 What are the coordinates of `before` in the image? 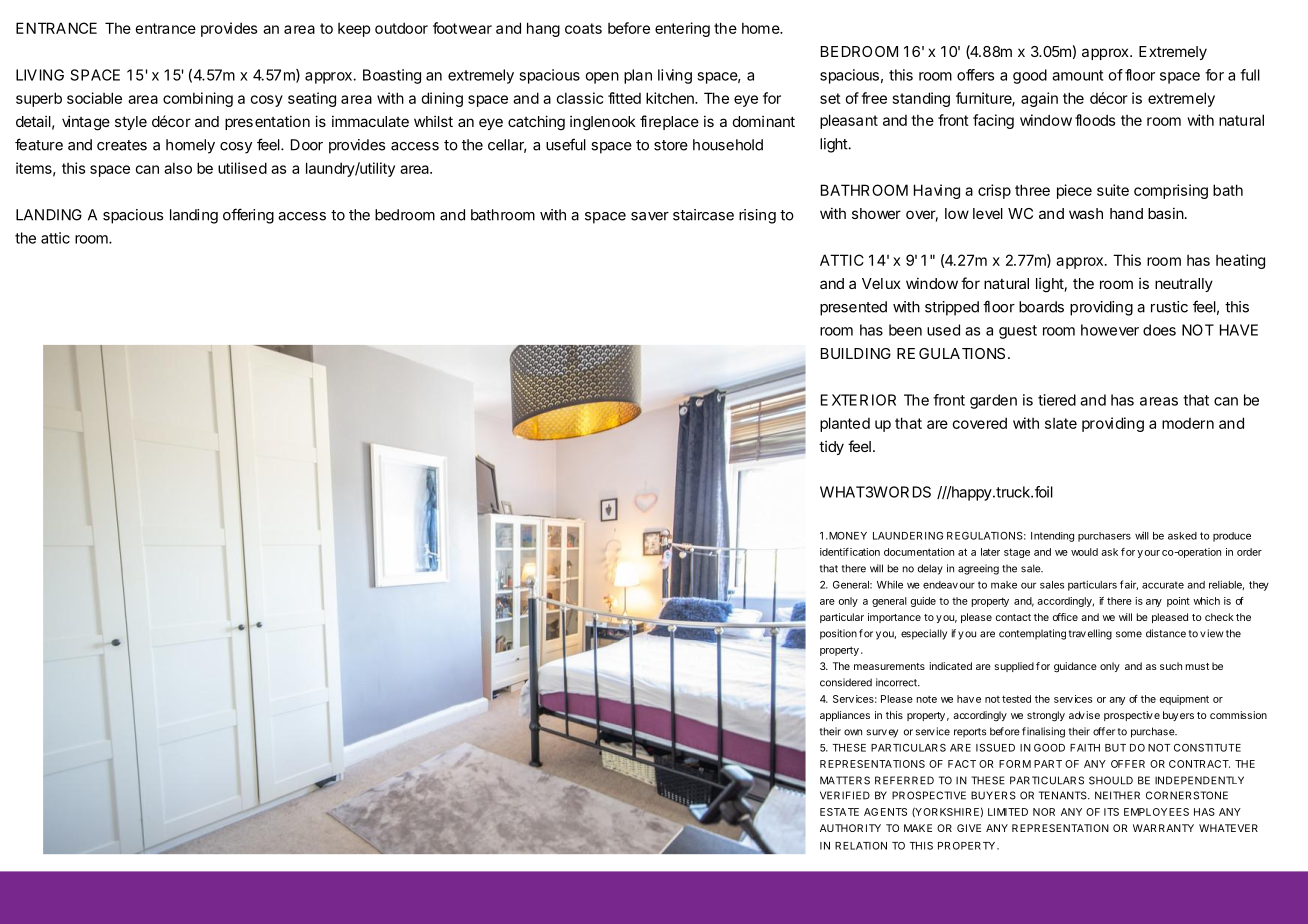 It's located at (629, 28).
